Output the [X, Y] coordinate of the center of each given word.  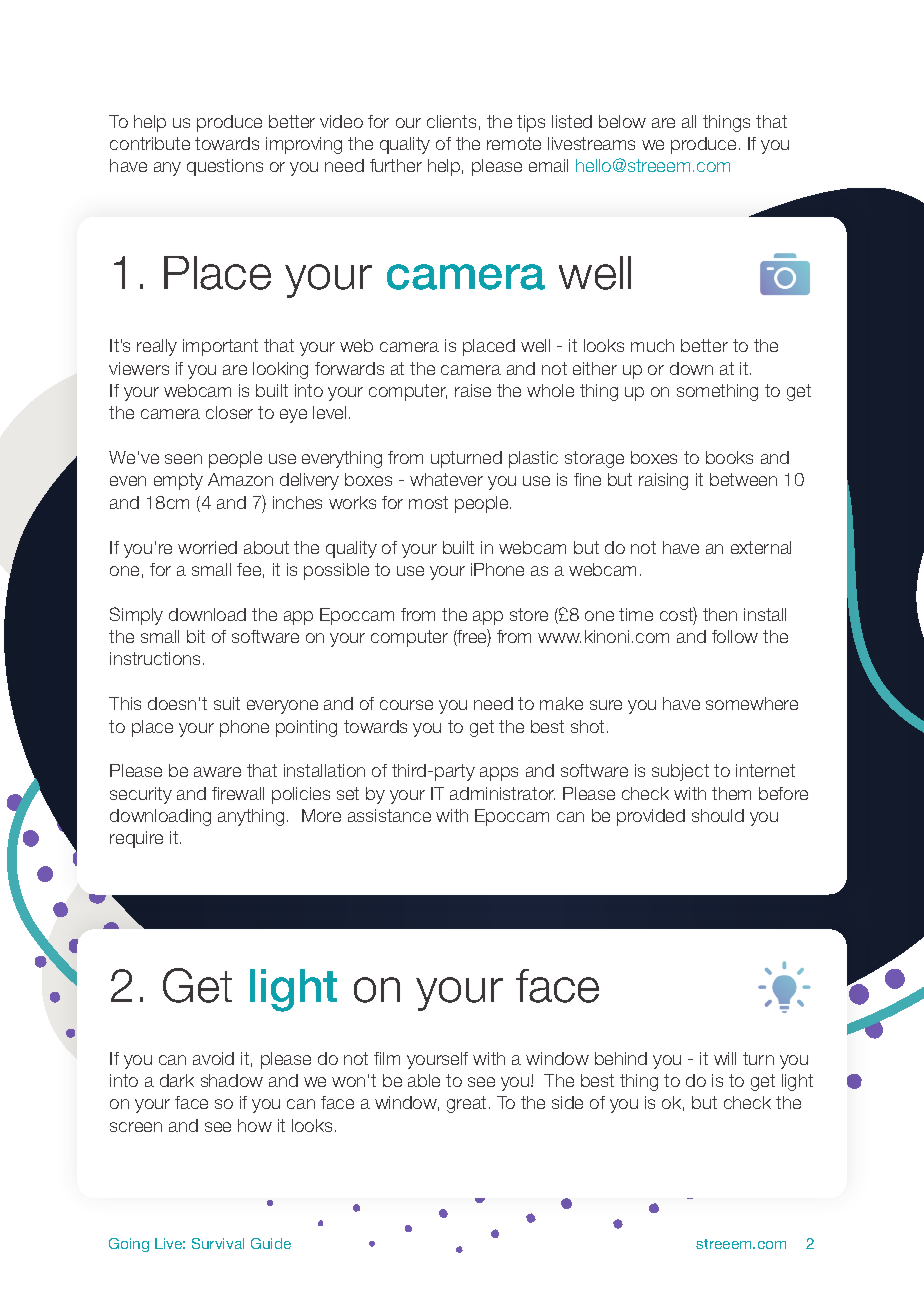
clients [451, 121]
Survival [218, 1243]
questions [225, 167]
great [466, 1104]
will [725, 1058]
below [622, 121]
